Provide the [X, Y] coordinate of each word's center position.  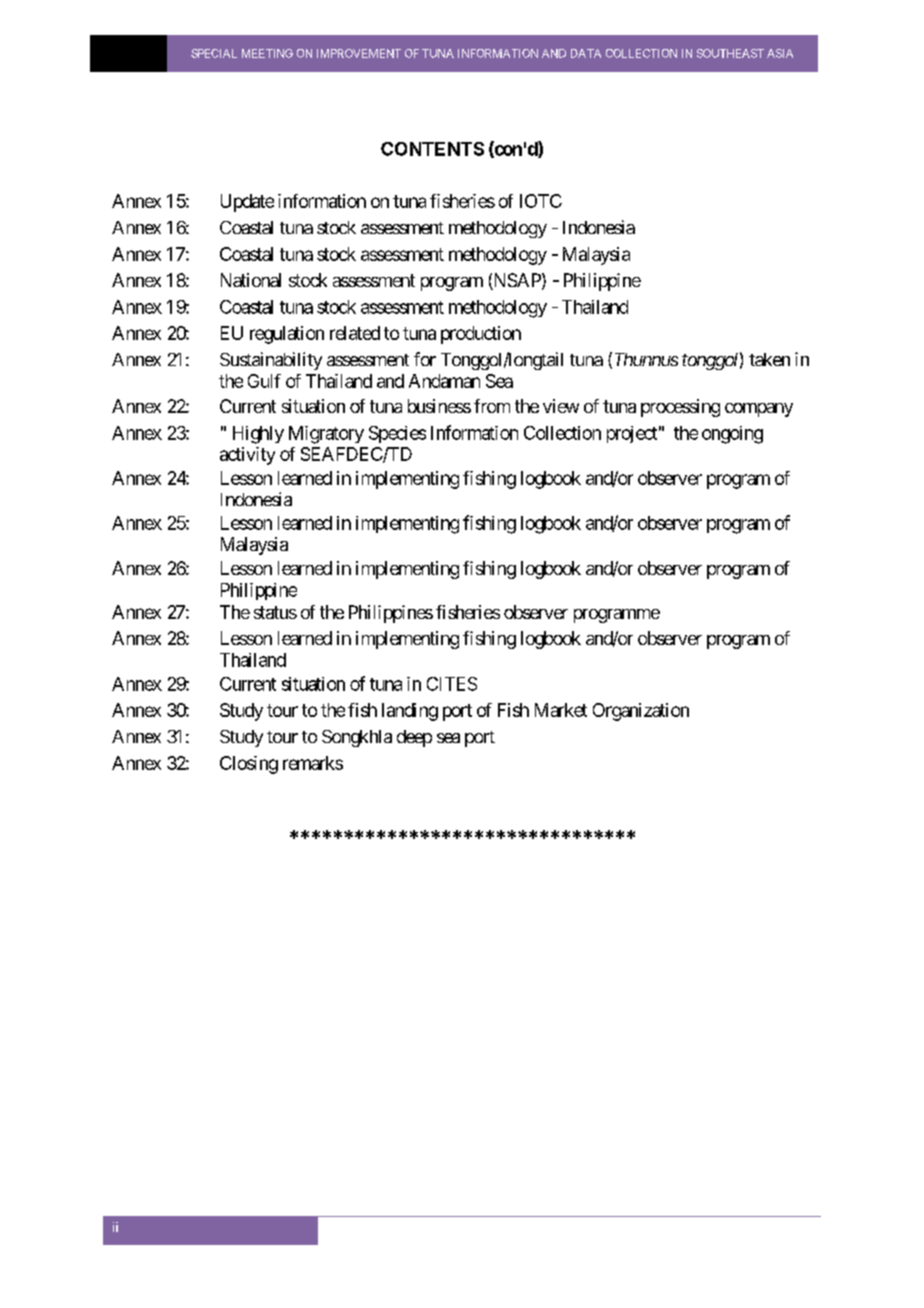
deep [414, 738]
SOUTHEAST [730, 53]
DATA [586, 53]
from [492, 406]
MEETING [267, 53]
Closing [249, 765]
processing [680, 408]
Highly [258, 435]
